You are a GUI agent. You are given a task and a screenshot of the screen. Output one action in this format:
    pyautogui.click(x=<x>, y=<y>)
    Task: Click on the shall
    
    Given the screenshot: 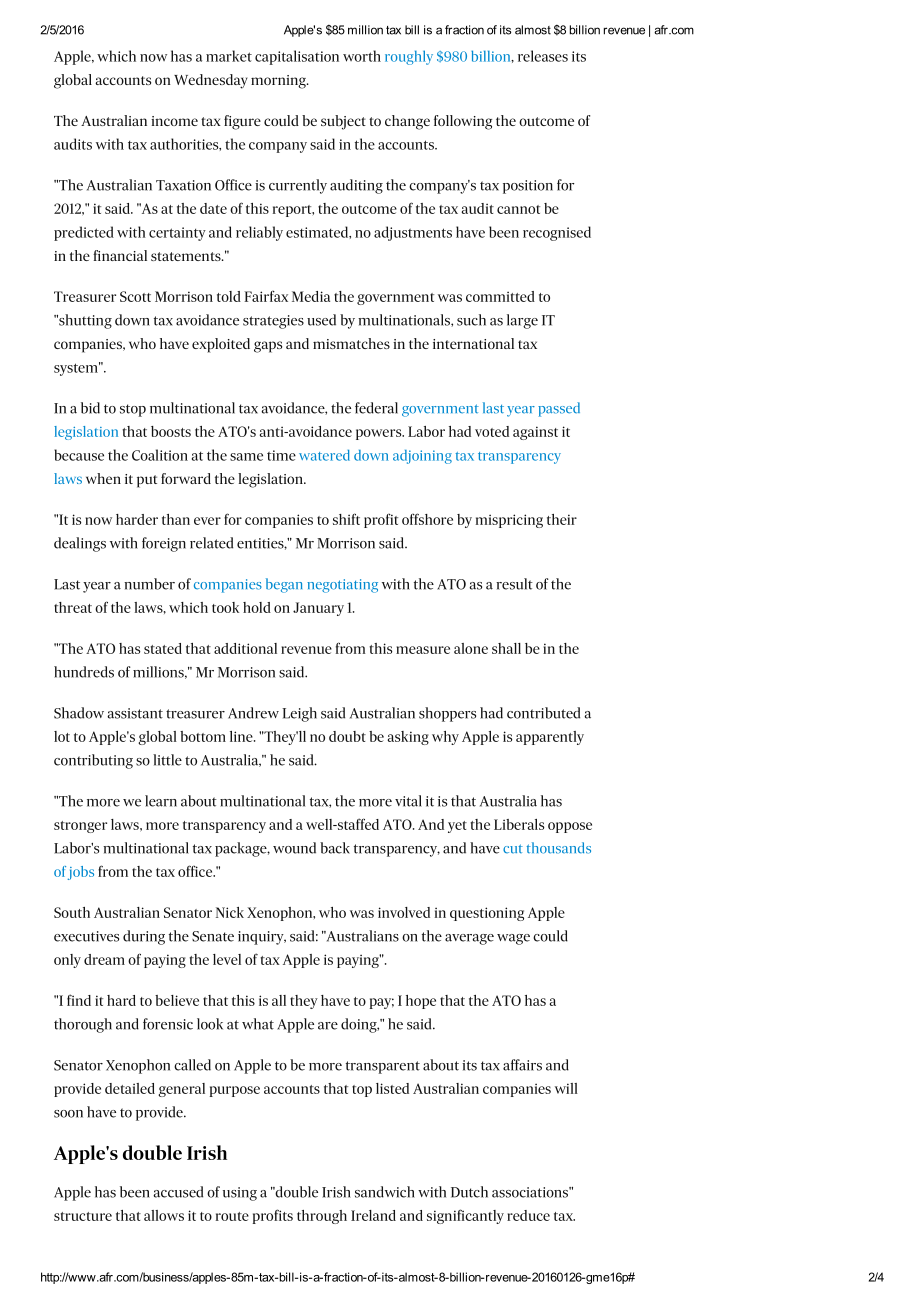 What is the action you would take?
    pyautogui.click(x=506, y=648)
